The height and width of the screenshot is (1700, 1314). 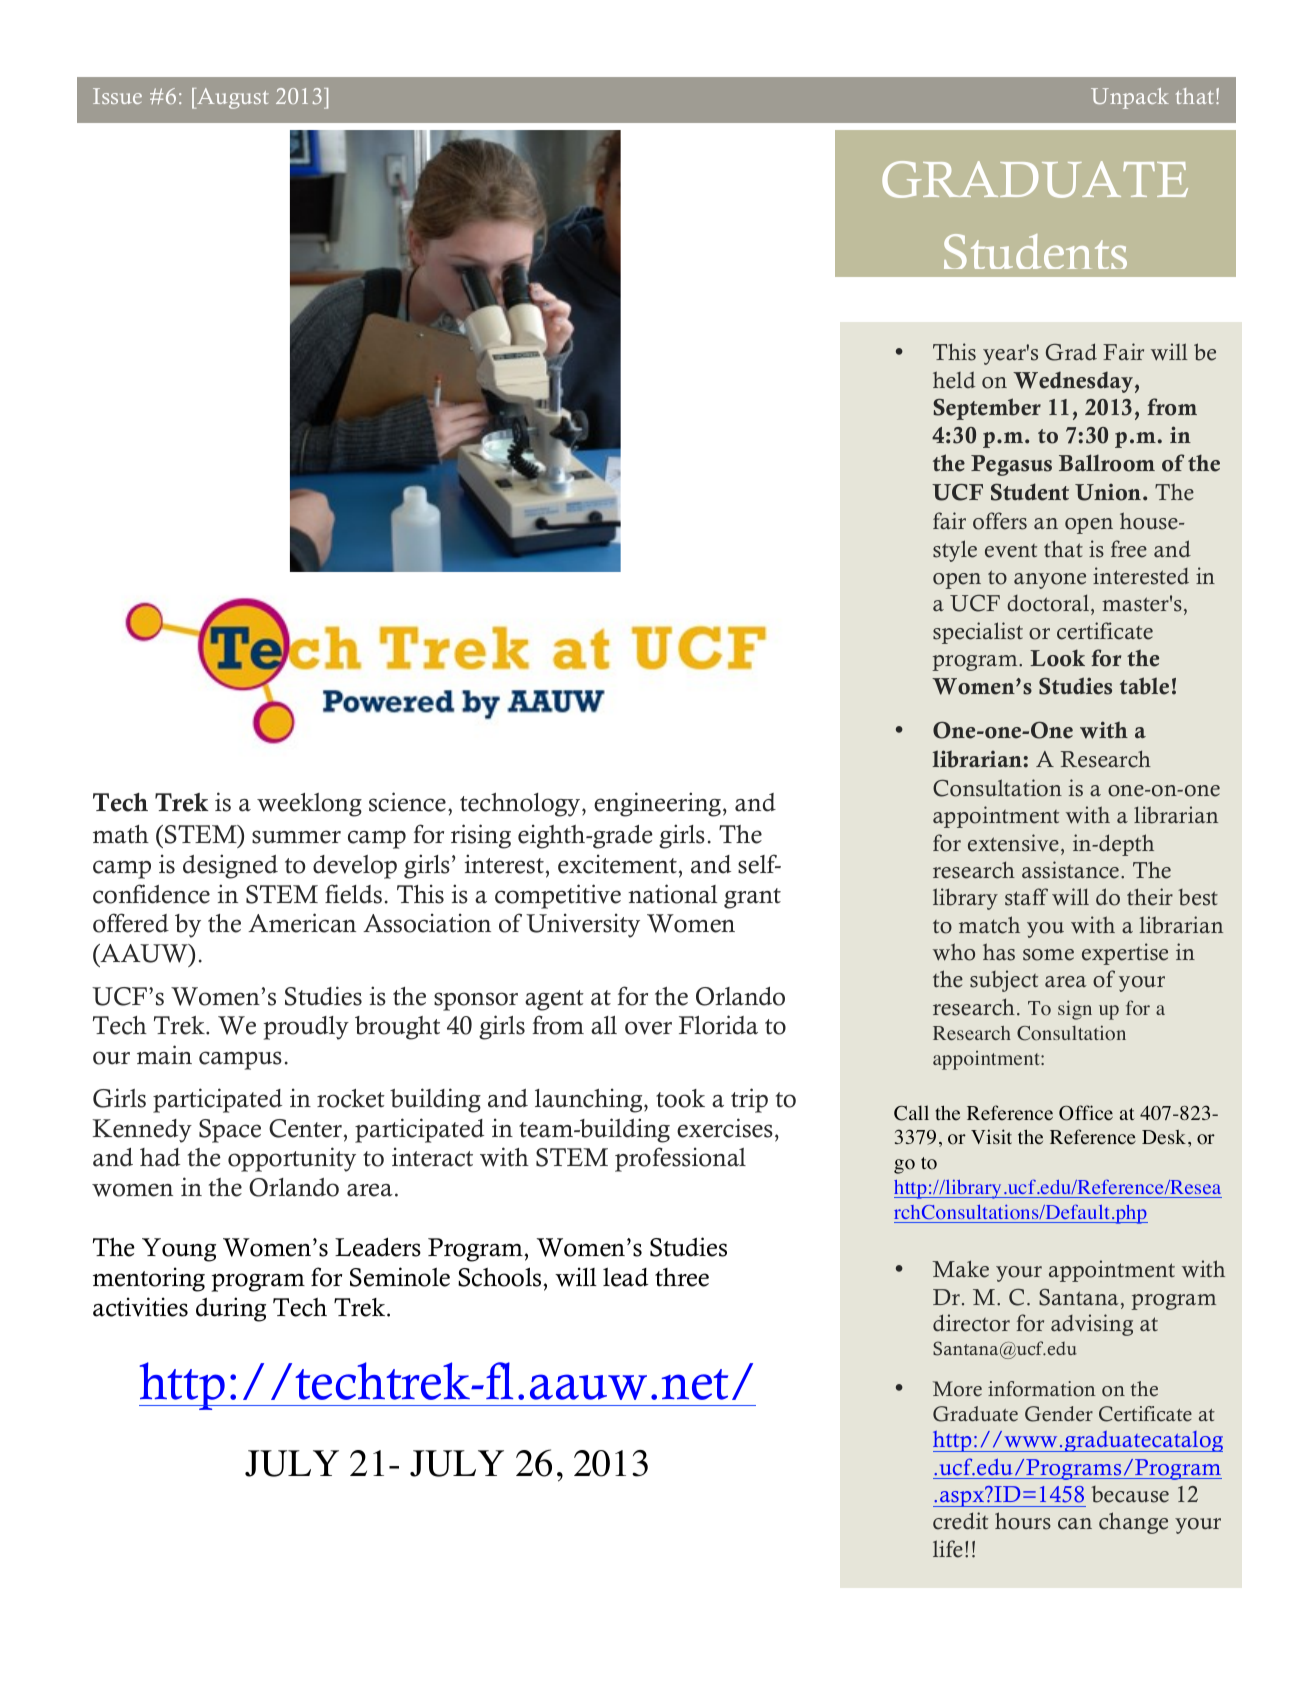 I want to click on American, so click(x=302, y=923).
